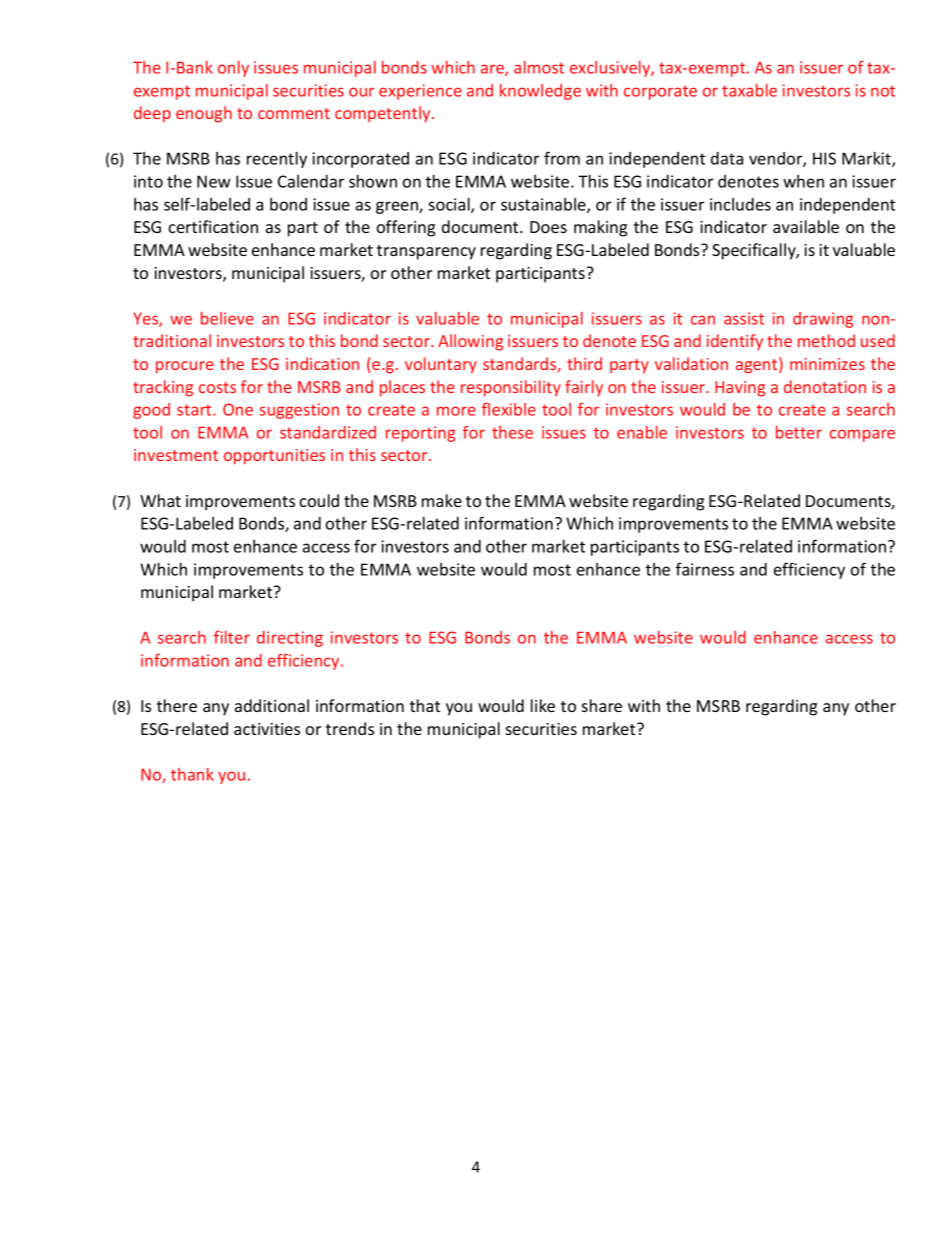  I want to click on taxable, so click(749, 90).
